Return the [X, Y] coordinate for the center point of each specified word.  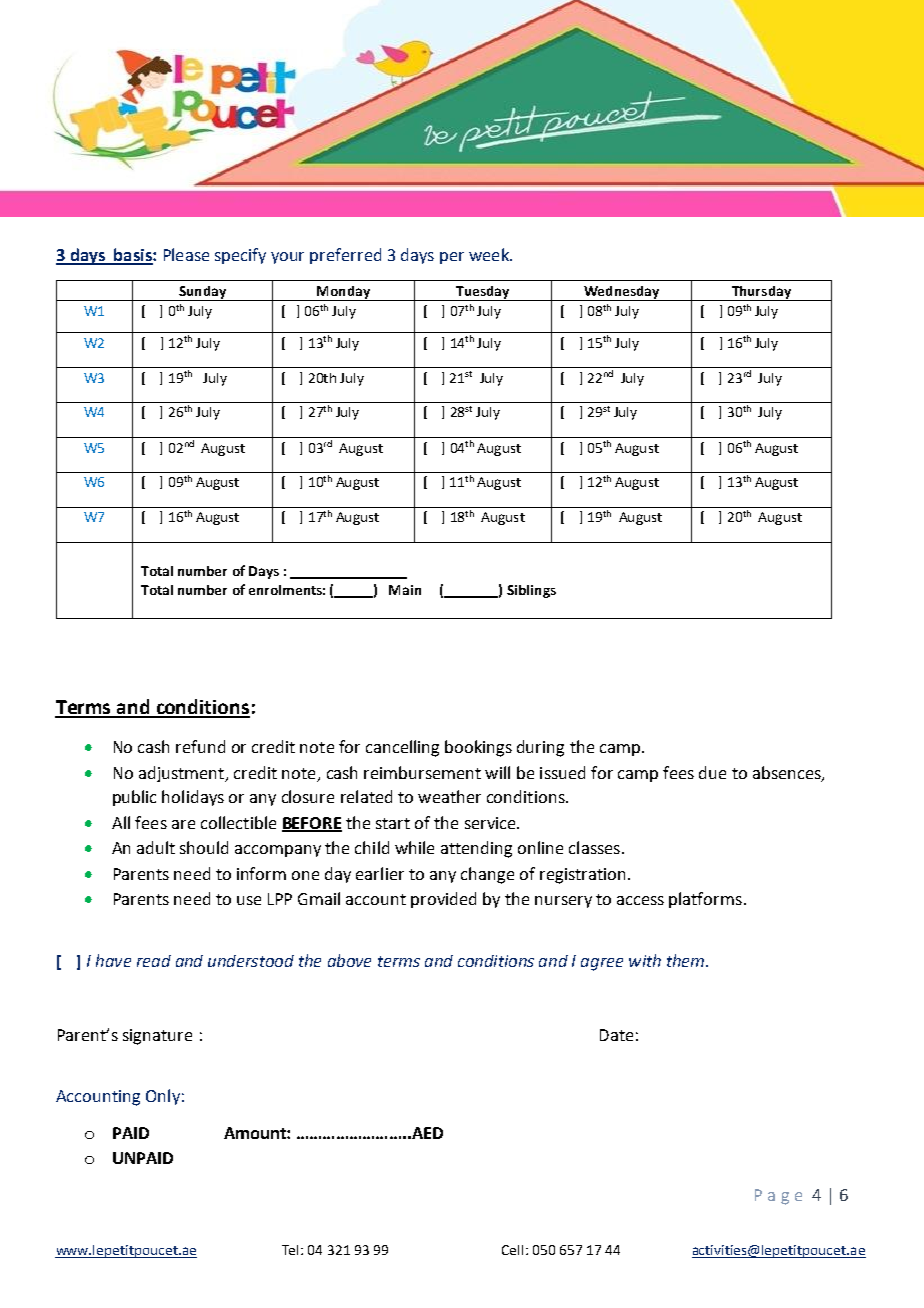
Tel [292, 1250]
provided [443, 900]
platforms [705, 900]
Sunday [202, 293]
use [249, 900]
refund [200, 746]
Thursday [761, 293]
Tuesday [483, 293]
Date [616, 1035]
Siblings [531, 591]
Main [405, 590]
